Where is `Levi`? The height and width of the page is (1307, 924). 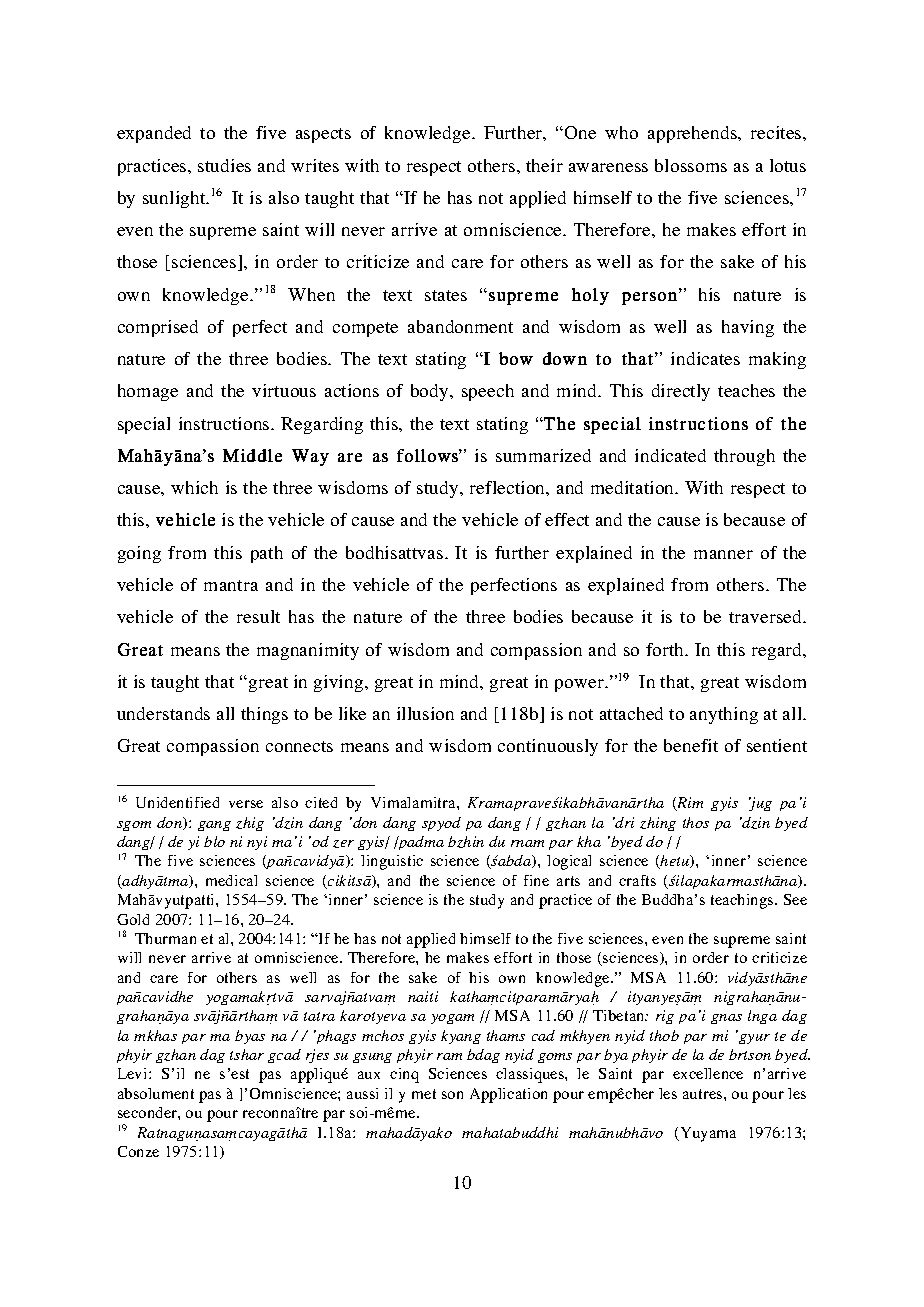 Levi is located at coordinates (134, 1073).
